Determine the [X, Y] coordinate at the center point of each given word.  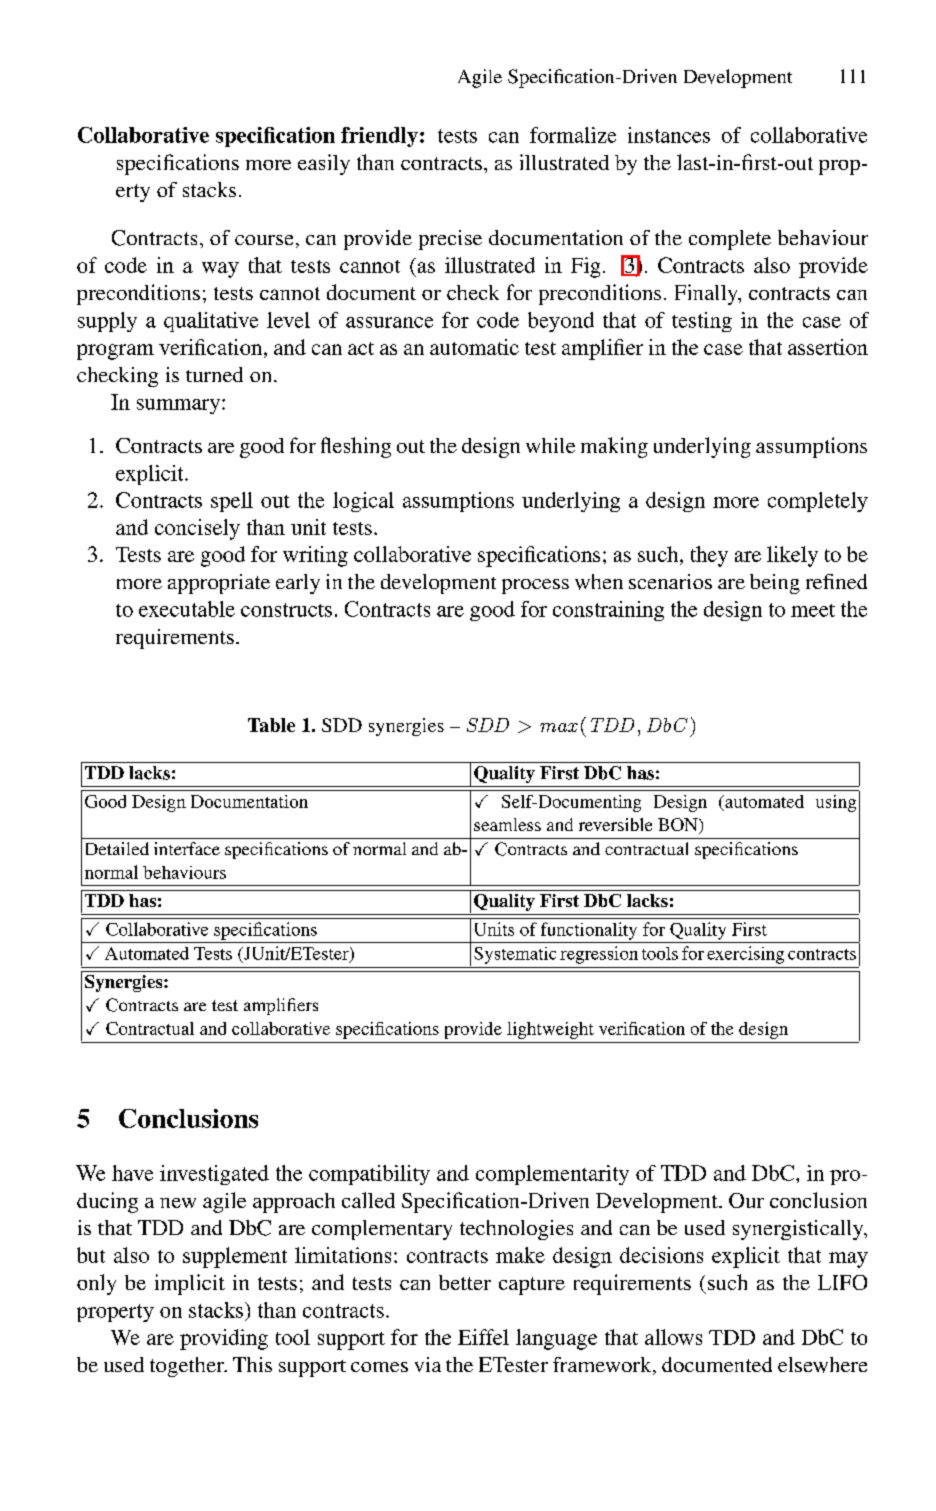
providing [224, 1339]
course [264, 240]
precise [450, 240]
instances [669, 135]
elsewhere [822, 1365]
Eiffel [483, 1337]
